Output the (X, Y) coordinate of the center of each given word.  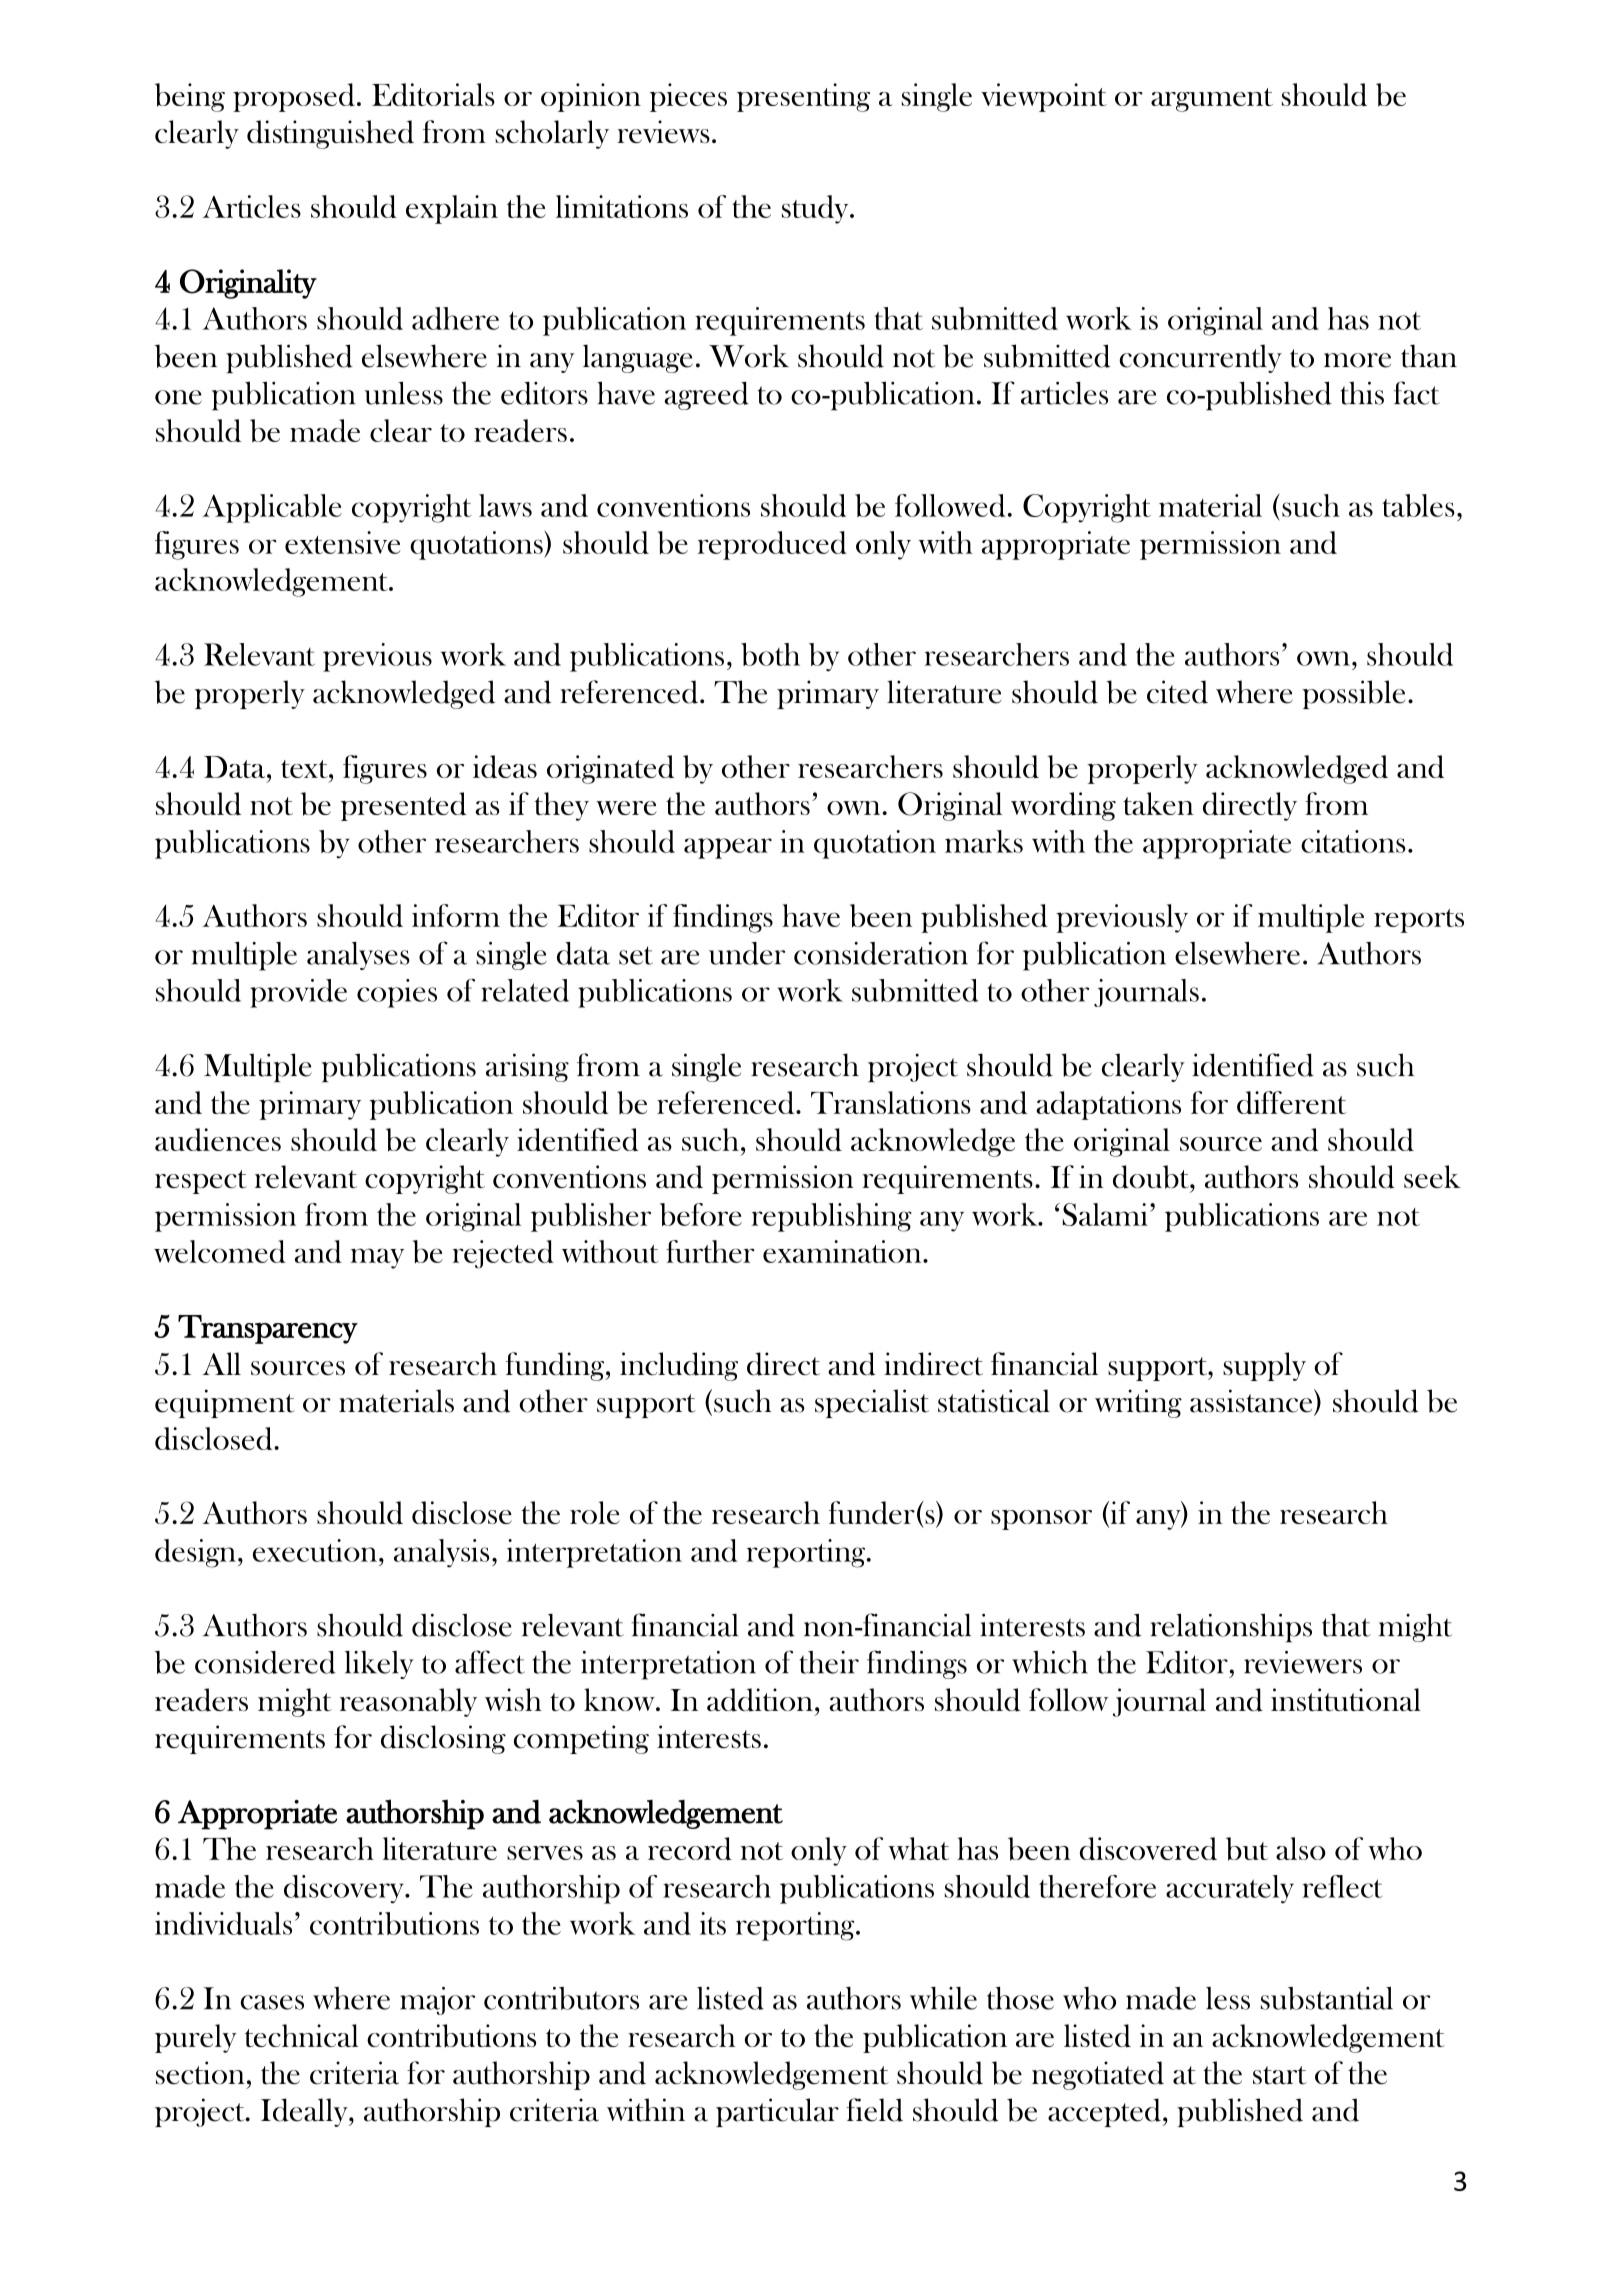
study (816, 209)
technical (301, 2035)
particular (777, 2112)
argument (1212, 100)
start (1280, 2075)
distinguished (330, 134)
